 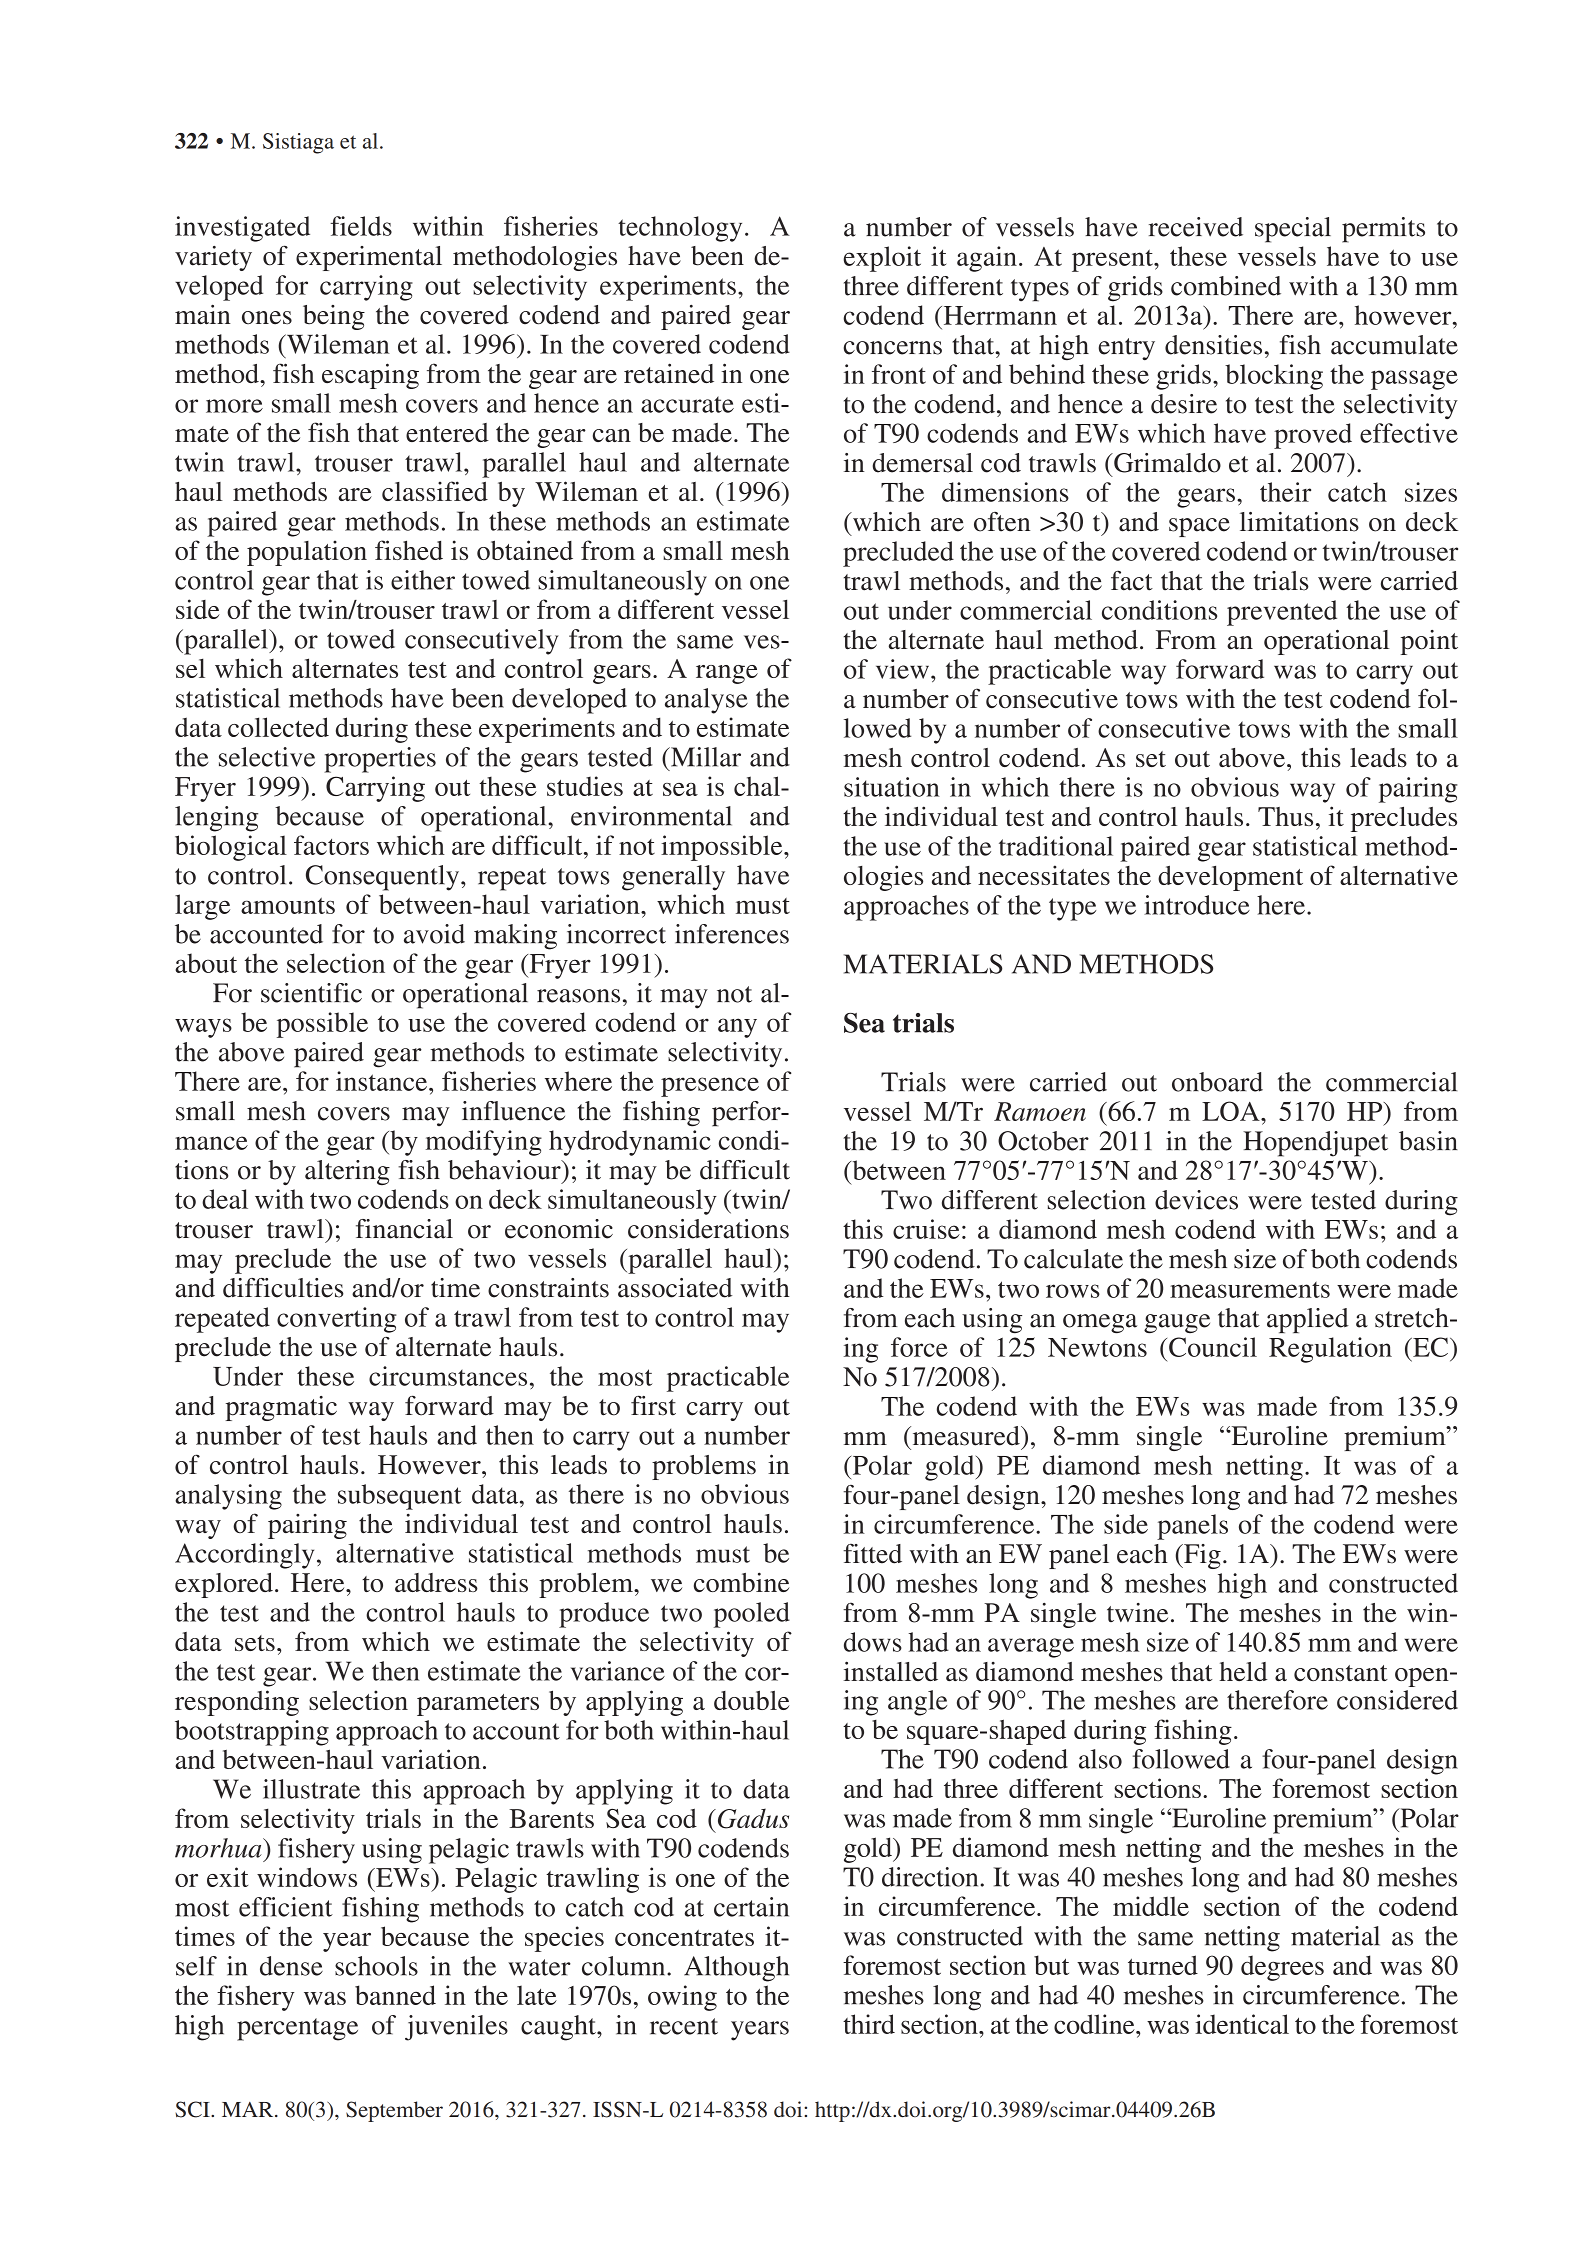 What do you see at coordinates (1293, 230) in the document?
I see `special` at bounding box center [1293, 230].
